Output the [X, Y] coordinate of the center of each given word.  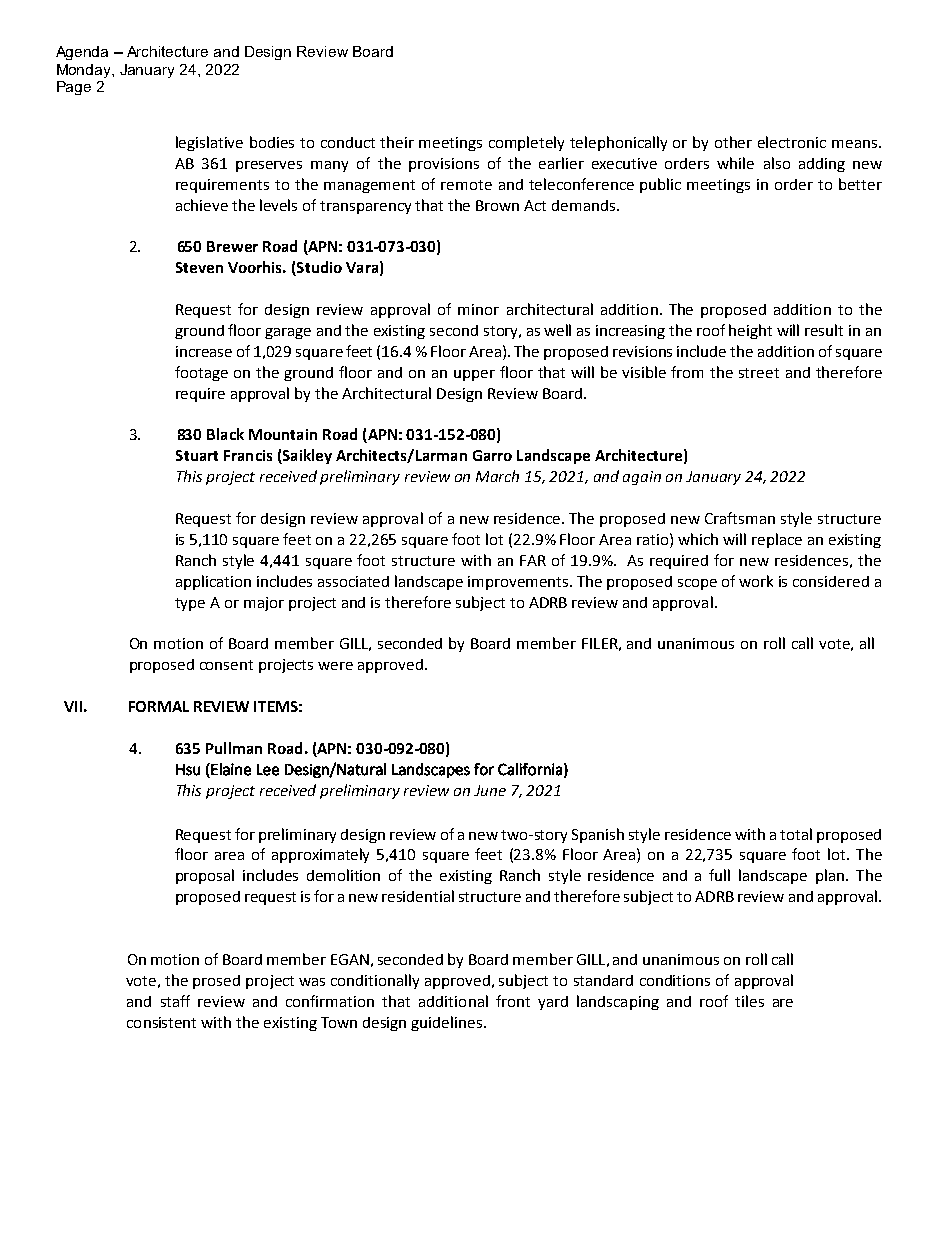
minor [478, 309]
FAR [533, 560]
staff [175, 1001]
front [513, 1001]
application [213, 582]
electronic [792, 142]
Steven [199, 267]
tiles [749, 1001]
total [796, 834]
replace [777, 540]
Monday [85, 71]
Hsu [188, 770]
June [490, 790]
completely [526, 143]
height [750, 331]
